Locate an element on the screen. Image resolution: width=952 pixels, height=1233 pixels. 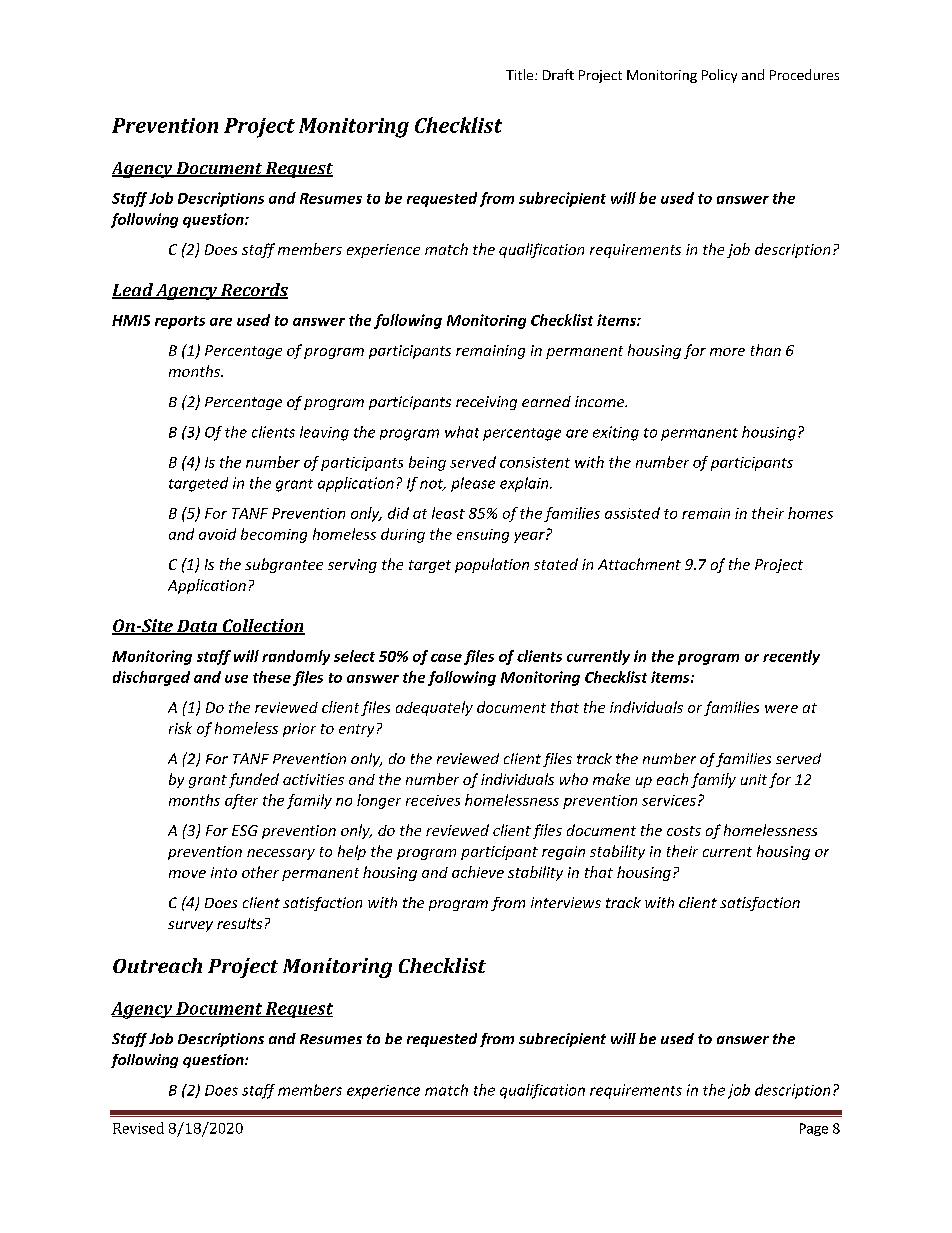
unit is located at coordinates (754, 779).
